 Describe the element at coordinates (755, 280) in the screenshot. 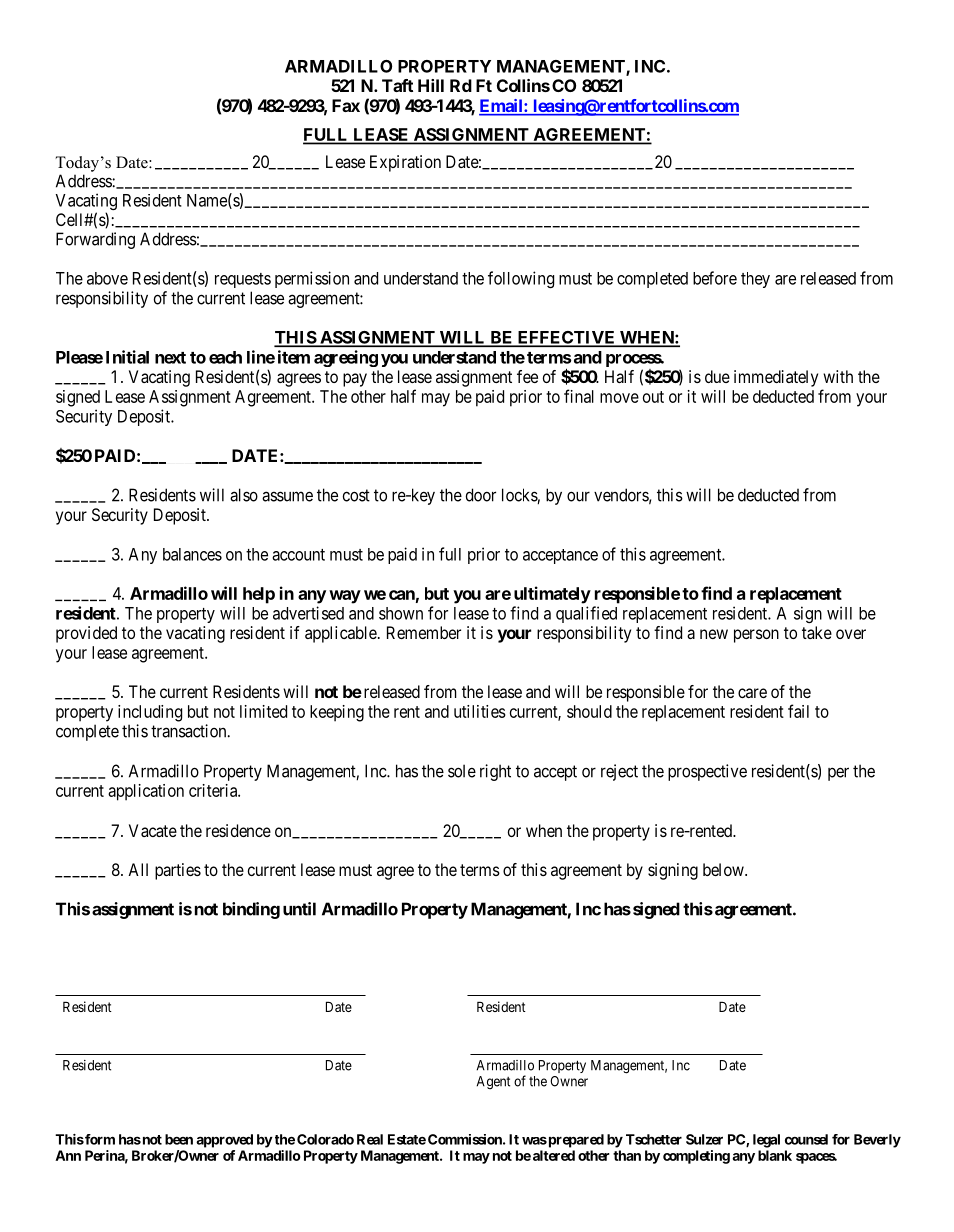

I see `they` at that location.
